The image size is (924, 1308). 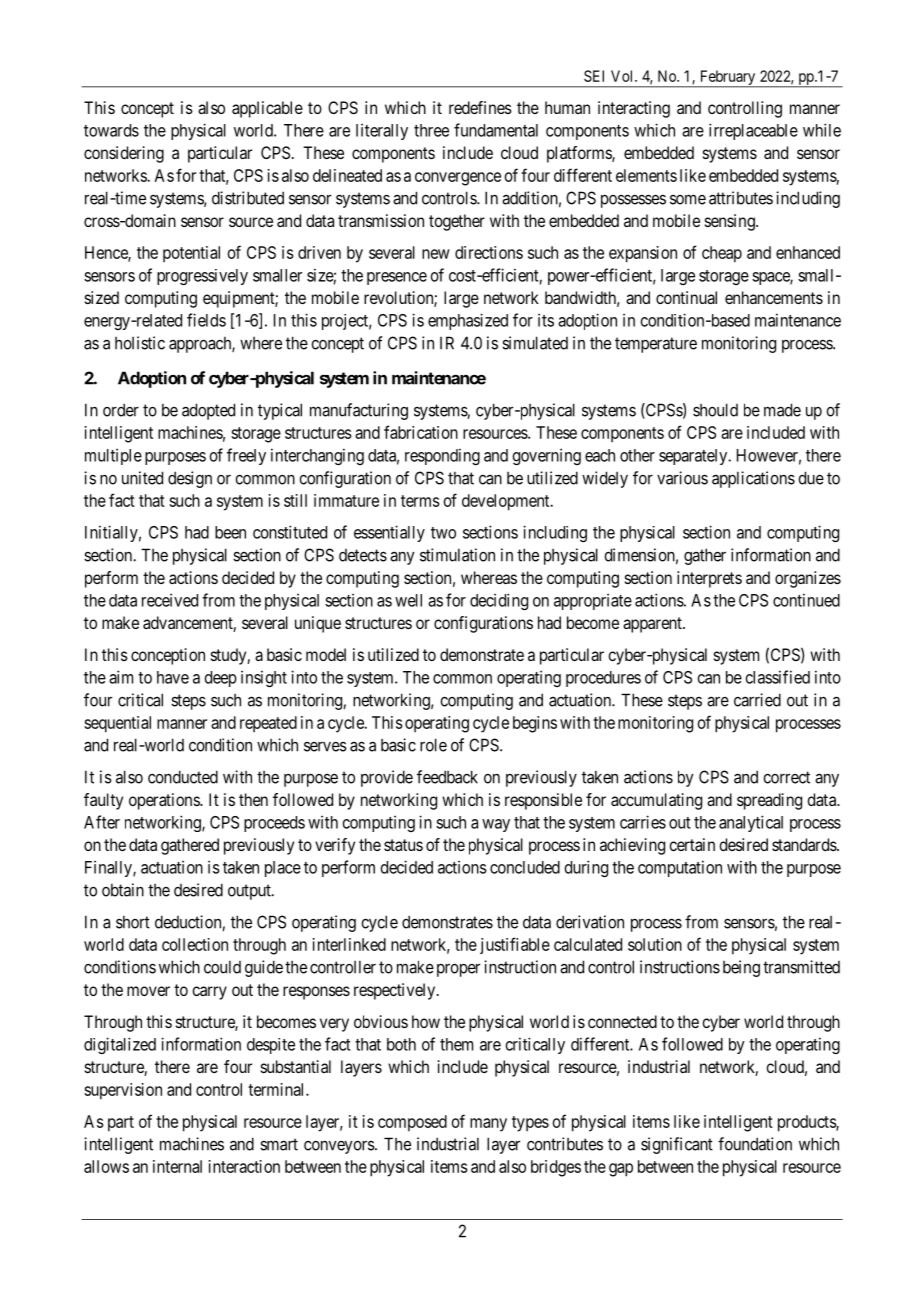 What do you see at coordinates (177, 1166) in the image?
I see `internal` at bounding box center [177, 1166].
